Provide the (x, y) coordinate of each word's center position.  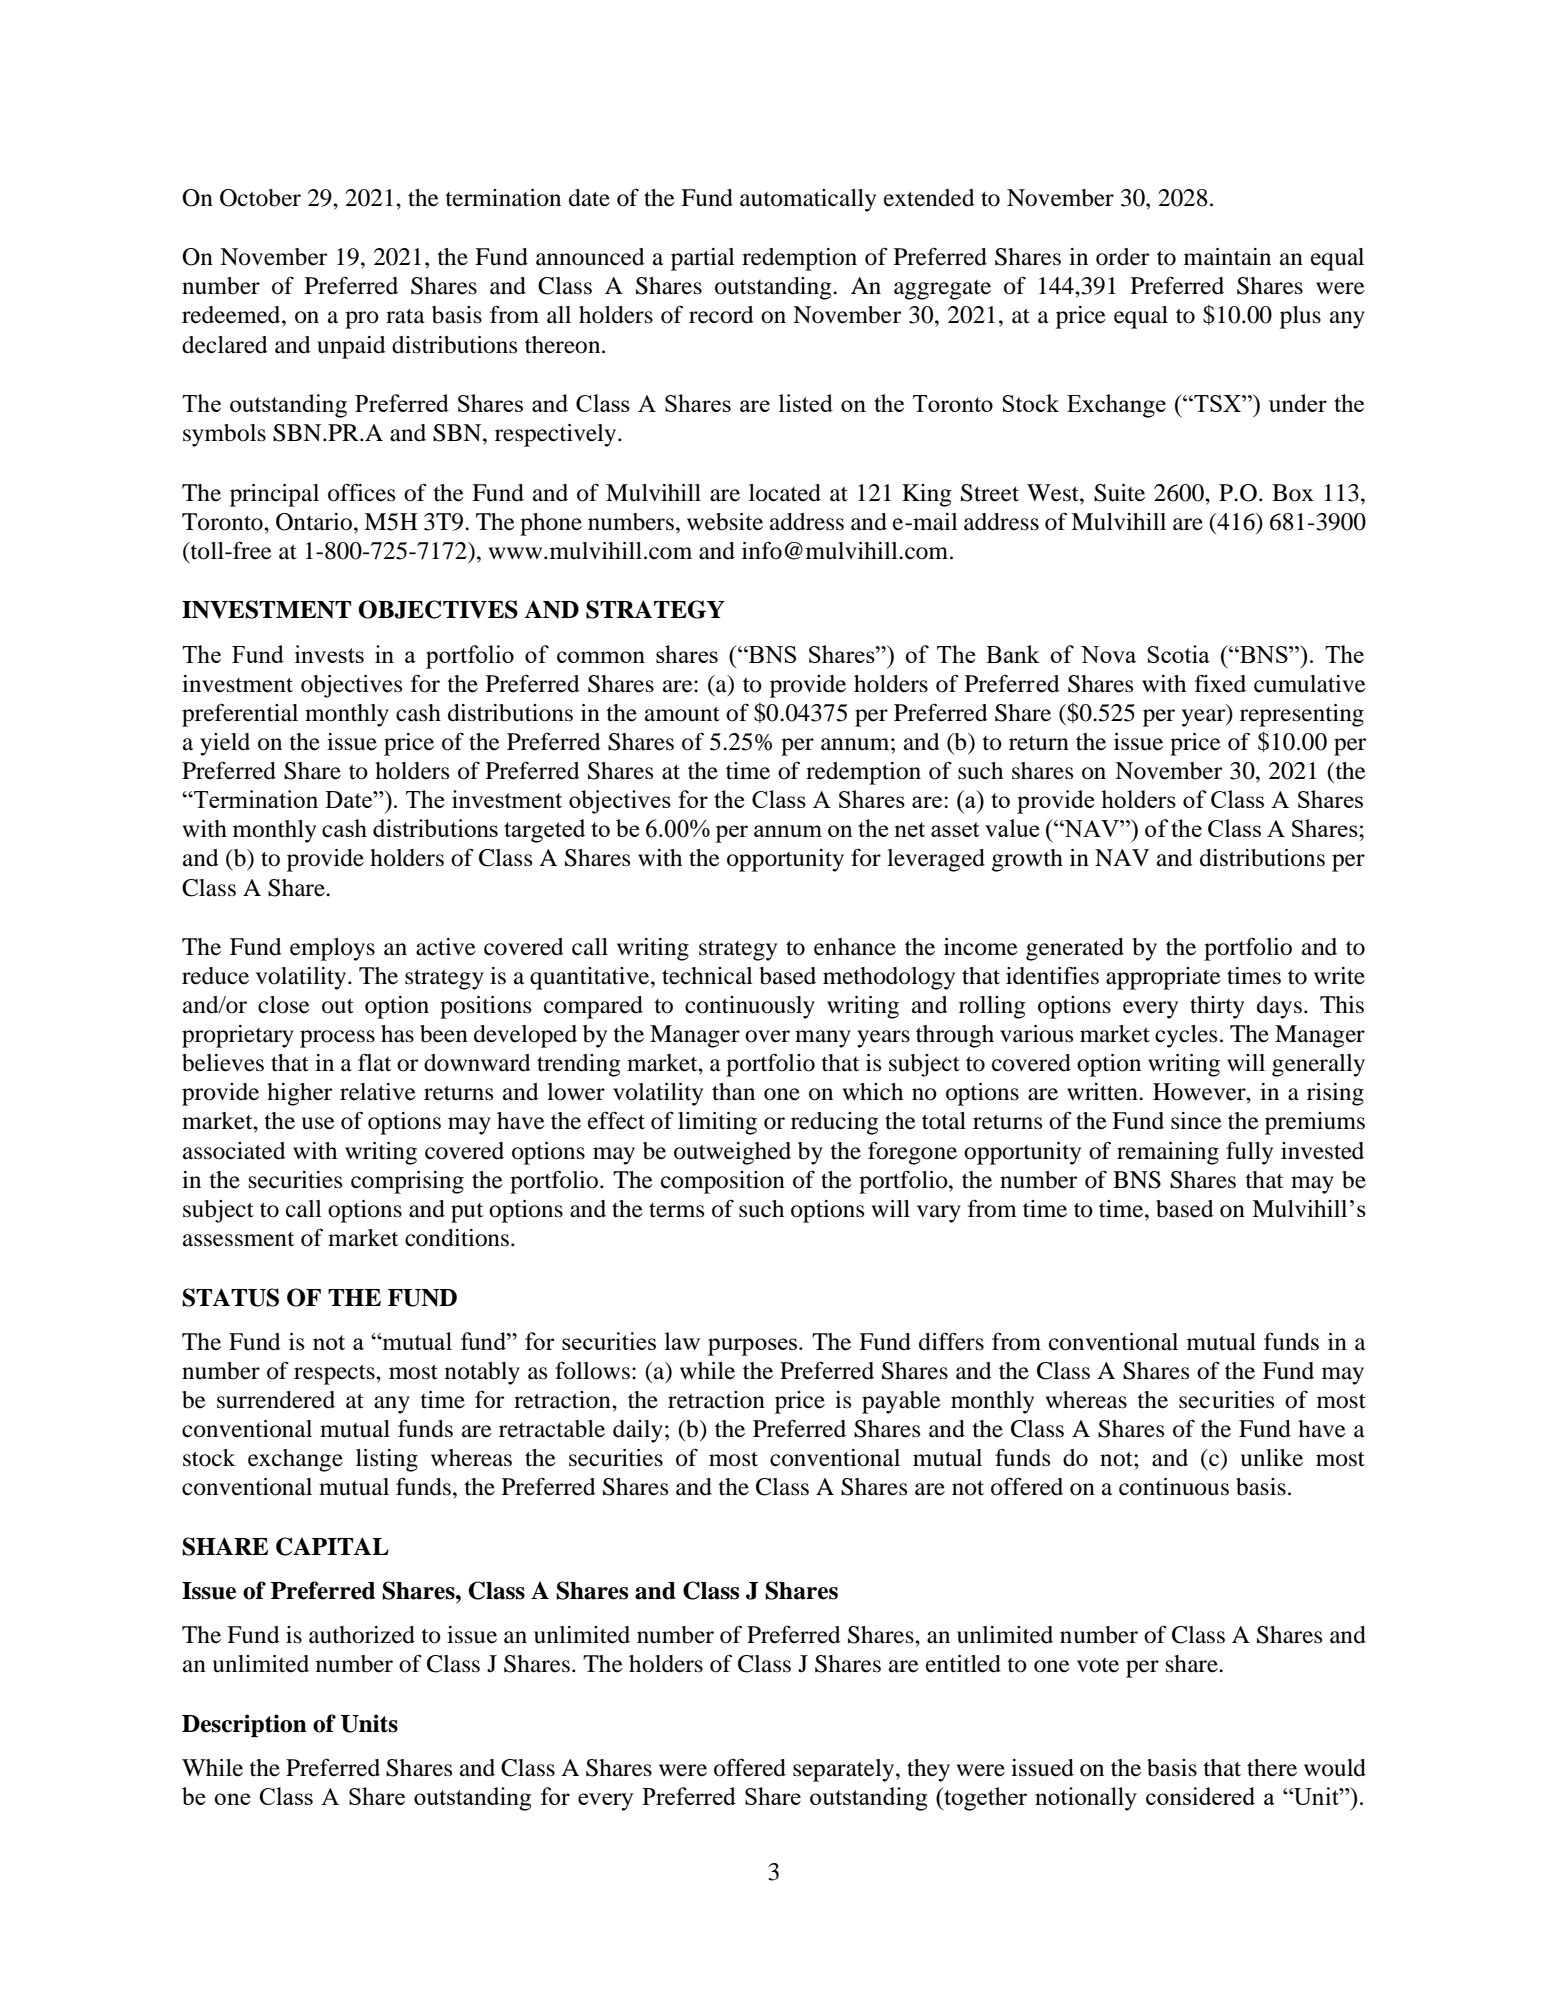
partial (703, 259)
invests (329, 654)
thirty (1217, 1007)
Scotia (1178, 654)
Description (244, 1726)
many (823, 1039)
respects (335, 1374)
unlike (1272, 1458)
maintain (1227, 257)
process (337, 1039)
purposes (752, 1347)
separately (845, 1770)
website (725, 522)
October (260, 198)
